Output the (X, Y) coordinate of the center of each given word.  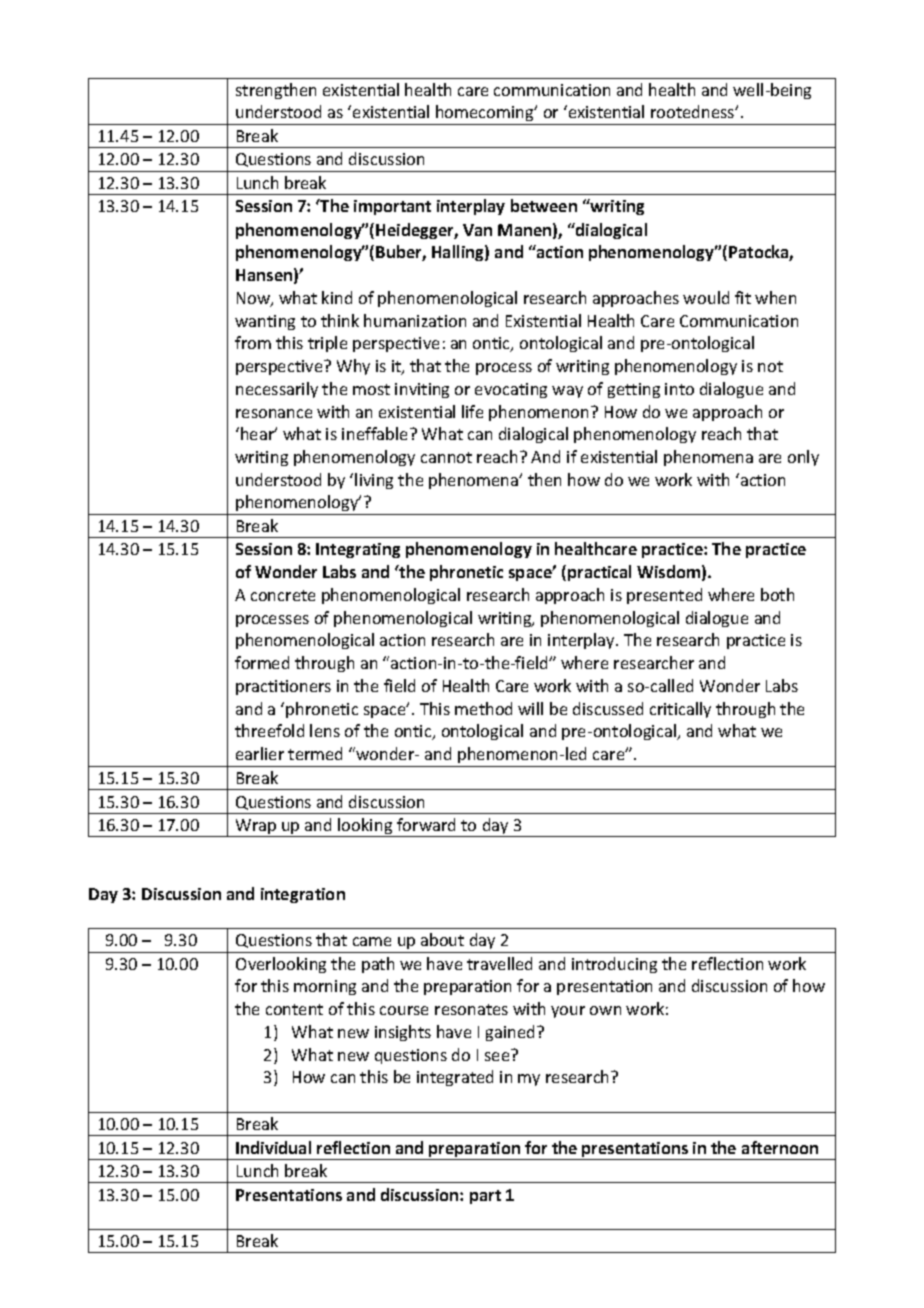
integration (303, 895)
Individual (273, 1147)
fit (743, 297)
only (803, 458)
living (374, 481)
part (485, 1197)
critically (680, 710)
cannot (446, 457)
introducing (614, 965)
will (530, 708)
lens (325, 730)
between (544, 205)
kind (337, 297)
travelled (499, 963)
